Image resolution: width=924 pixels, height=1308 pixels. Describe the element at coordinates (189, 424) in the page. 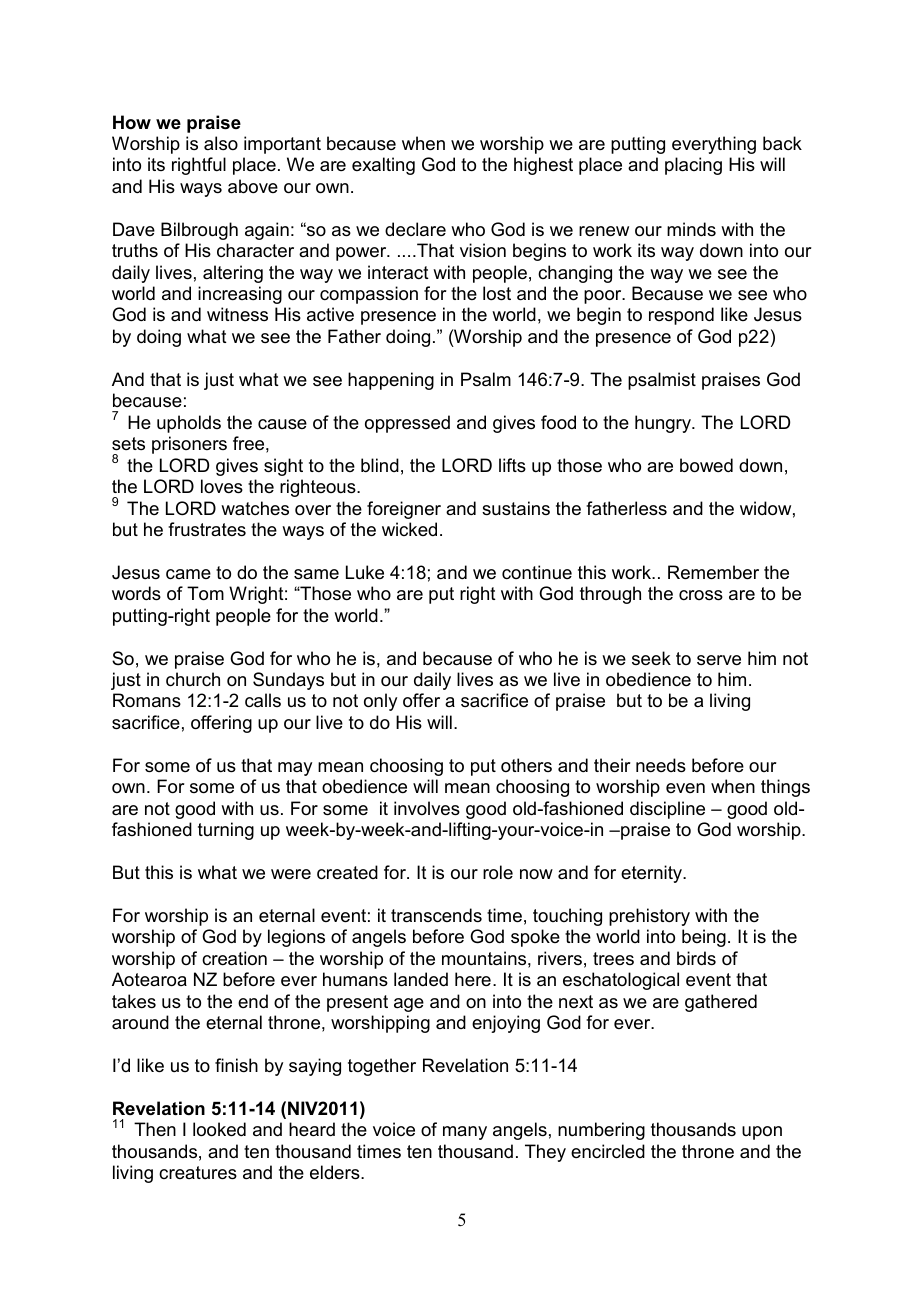

I see `upholds` at that location.
